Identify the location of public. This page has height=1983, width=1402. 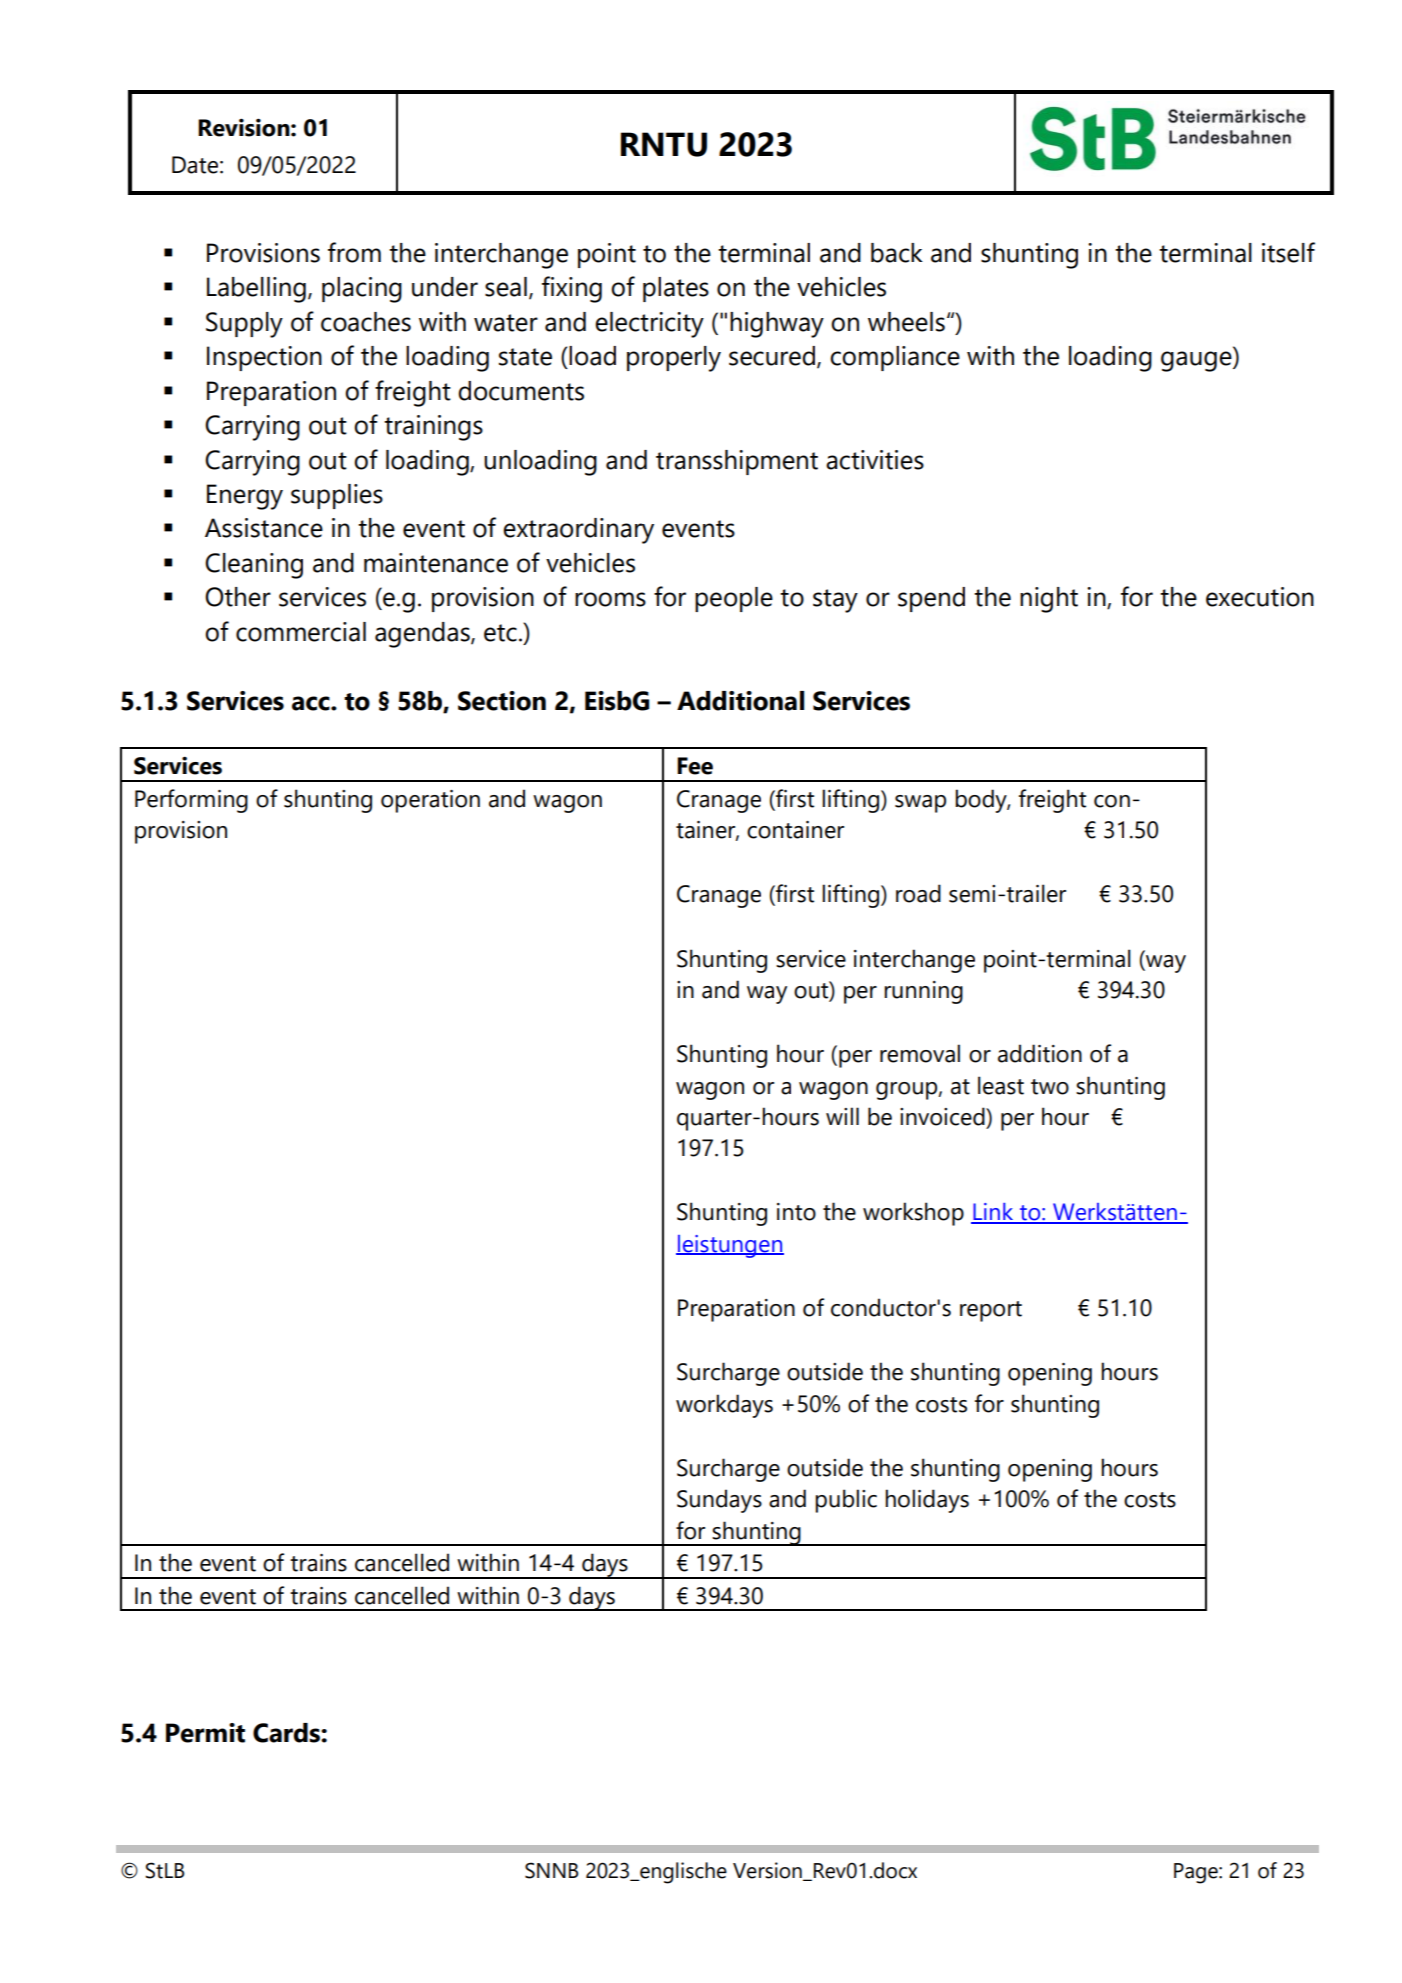
(846, 1501).
